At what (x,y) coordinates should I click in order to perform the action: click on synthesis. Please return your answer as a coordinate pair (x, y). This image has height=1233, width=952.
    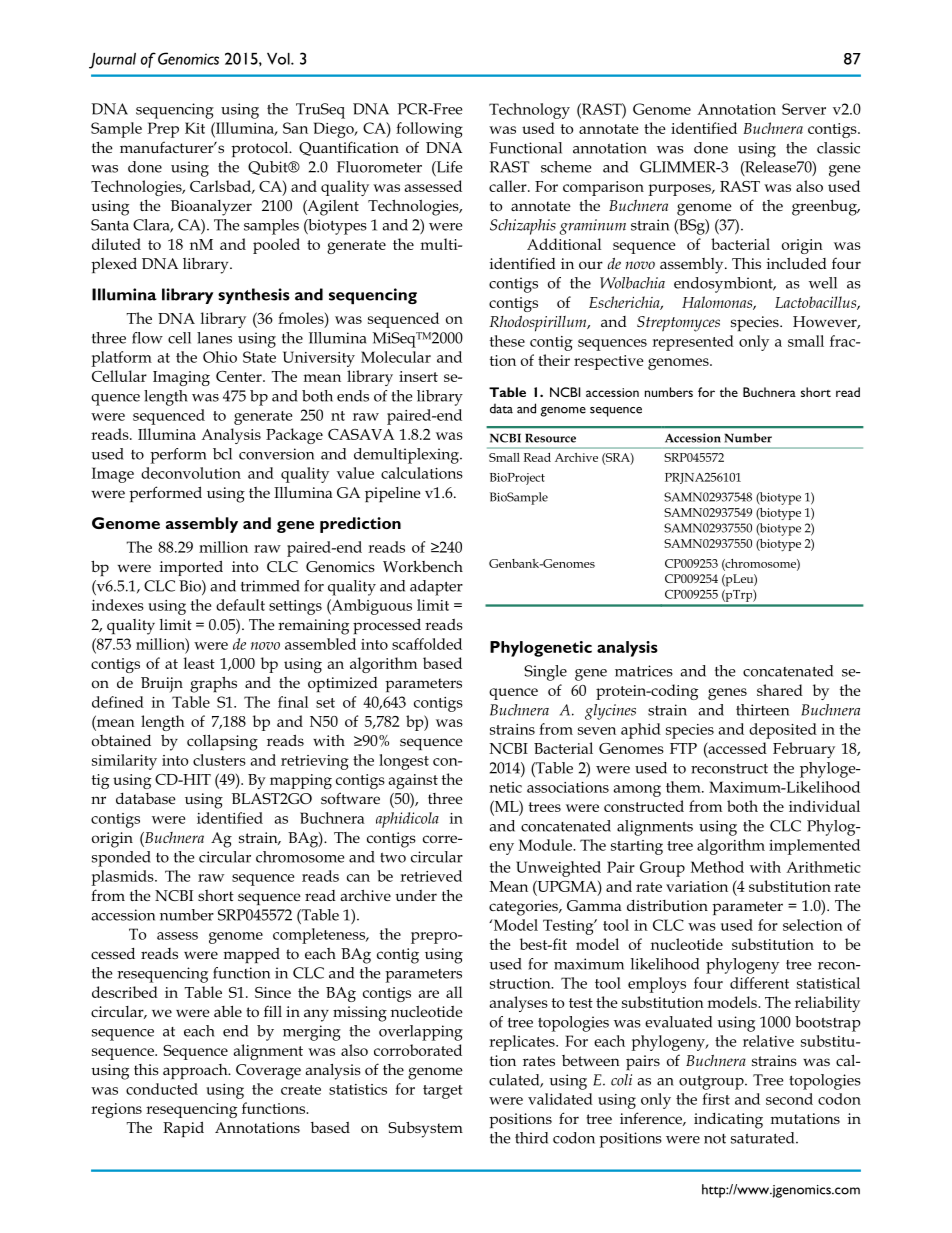
    Looking at the image, I should click on (254, 296).
